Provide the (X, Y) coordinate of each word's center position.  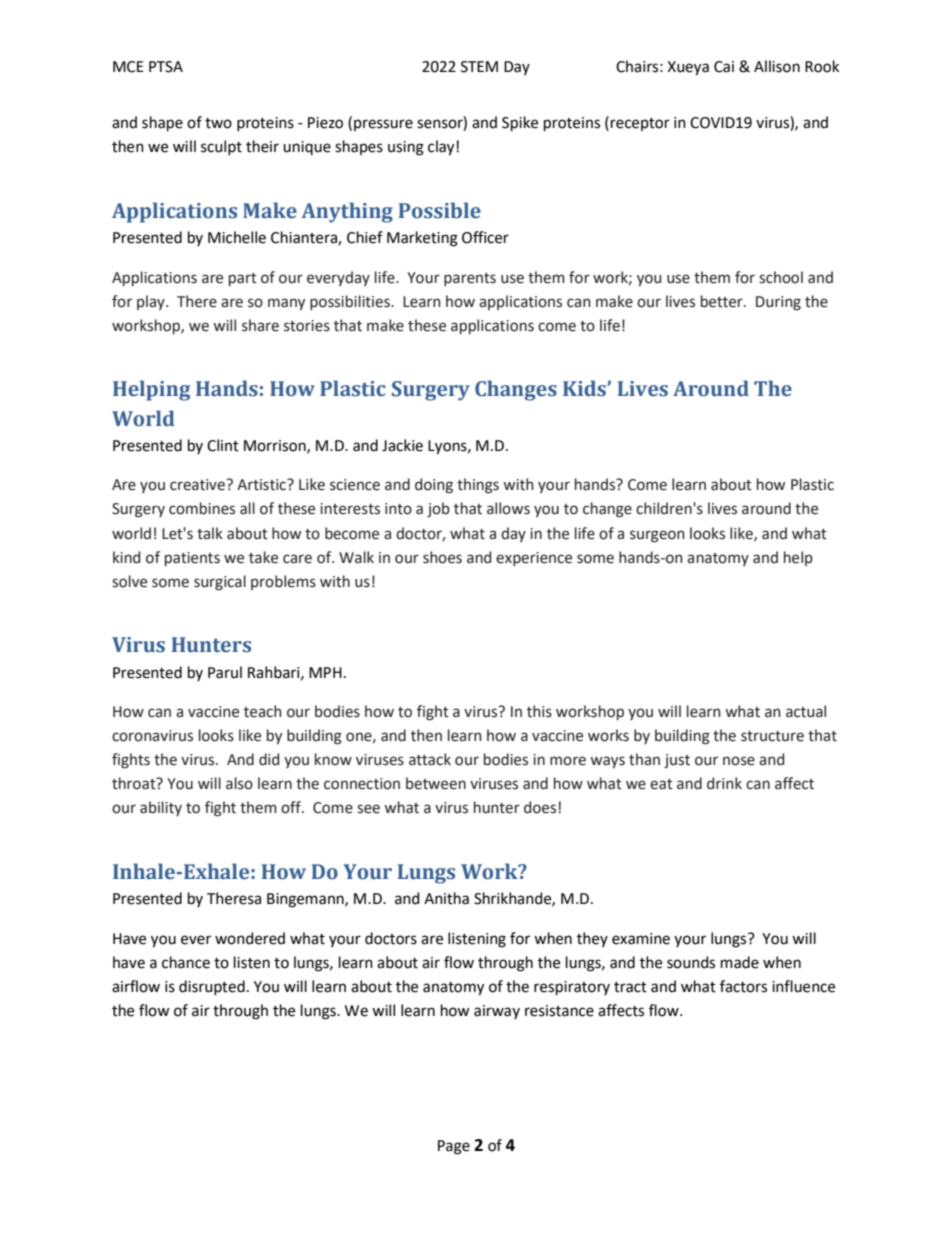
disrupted (212, 987)
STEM (479, 67)
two (218, 123)
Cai (724, 67)
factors (743, 986)
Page (454, 1147)
